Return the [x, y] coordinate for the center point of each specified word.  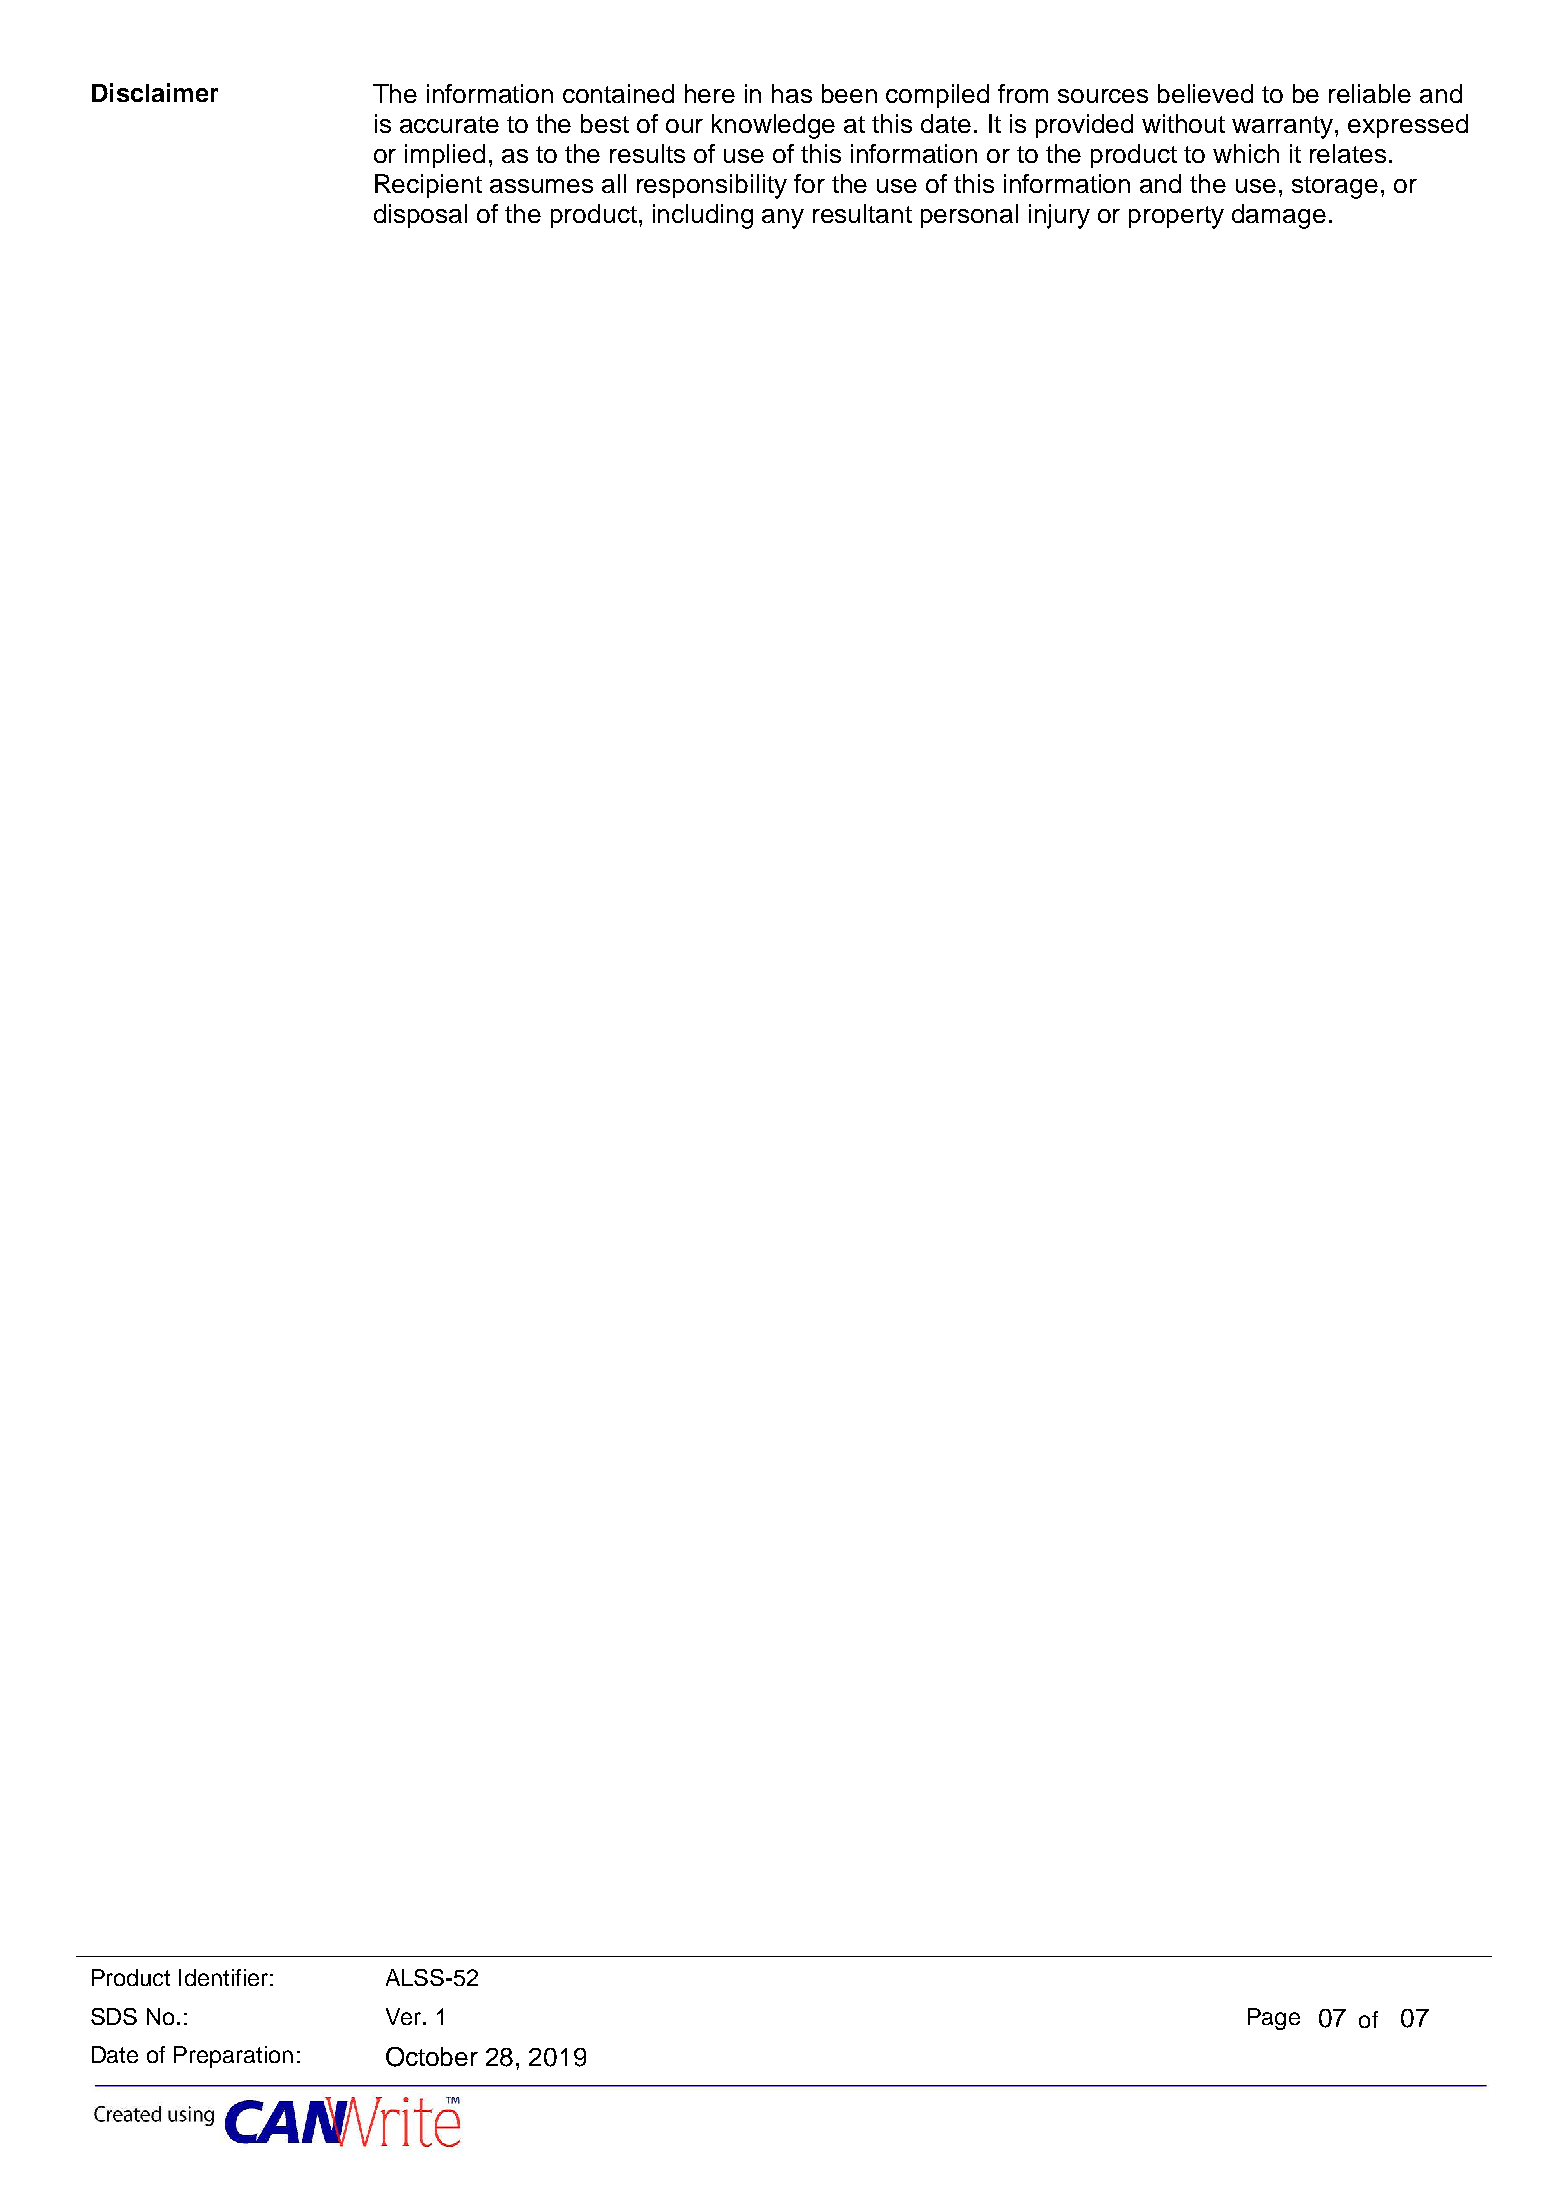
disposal [420, 216]
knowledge [773, 126]
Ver [405, 2016]
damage [1279, 216]
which [1246, 153]
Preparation [233, 2057]
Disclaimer [155, 92]
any [783, 219]
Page [1274, 2019]
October [432, 2057]
